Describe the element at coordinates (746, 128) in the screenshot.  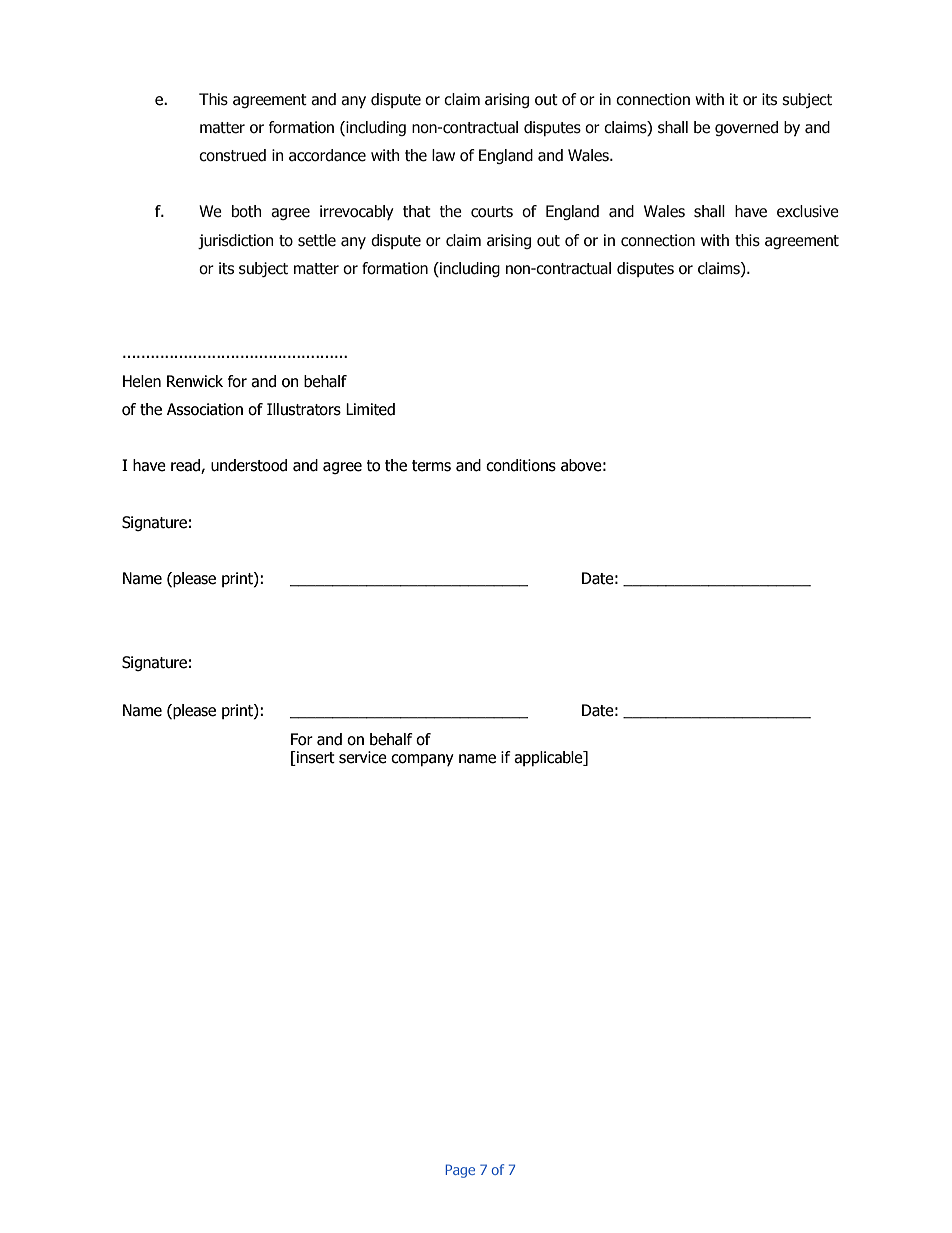
I see `governed` at that location.
